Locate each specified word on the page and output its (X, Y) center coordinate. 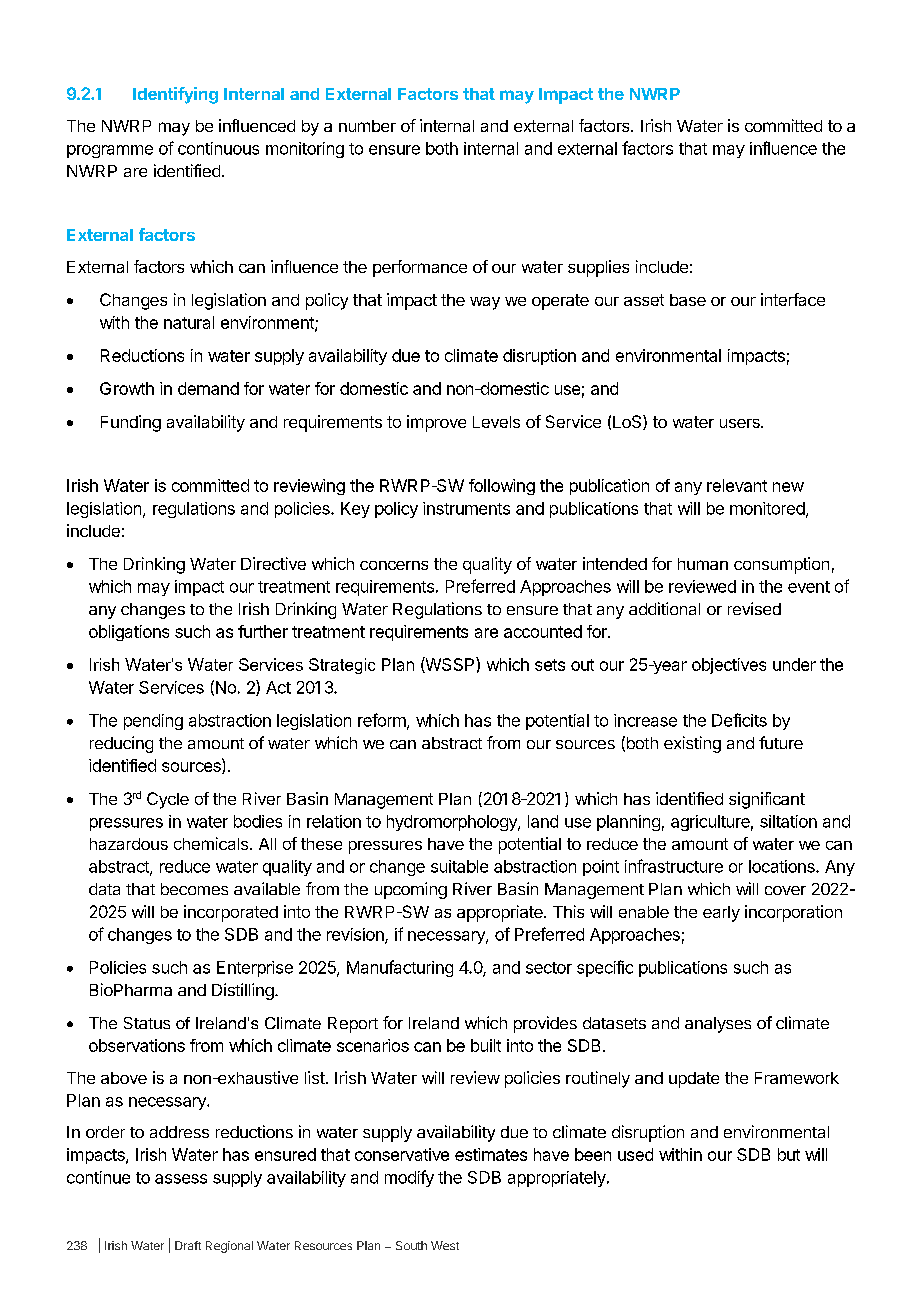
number (367, 126)
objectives (729, 666)
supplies (598, 268)
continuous (218, 148)
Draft (188, 1245)
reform (383, 721)
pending (153, 722)
